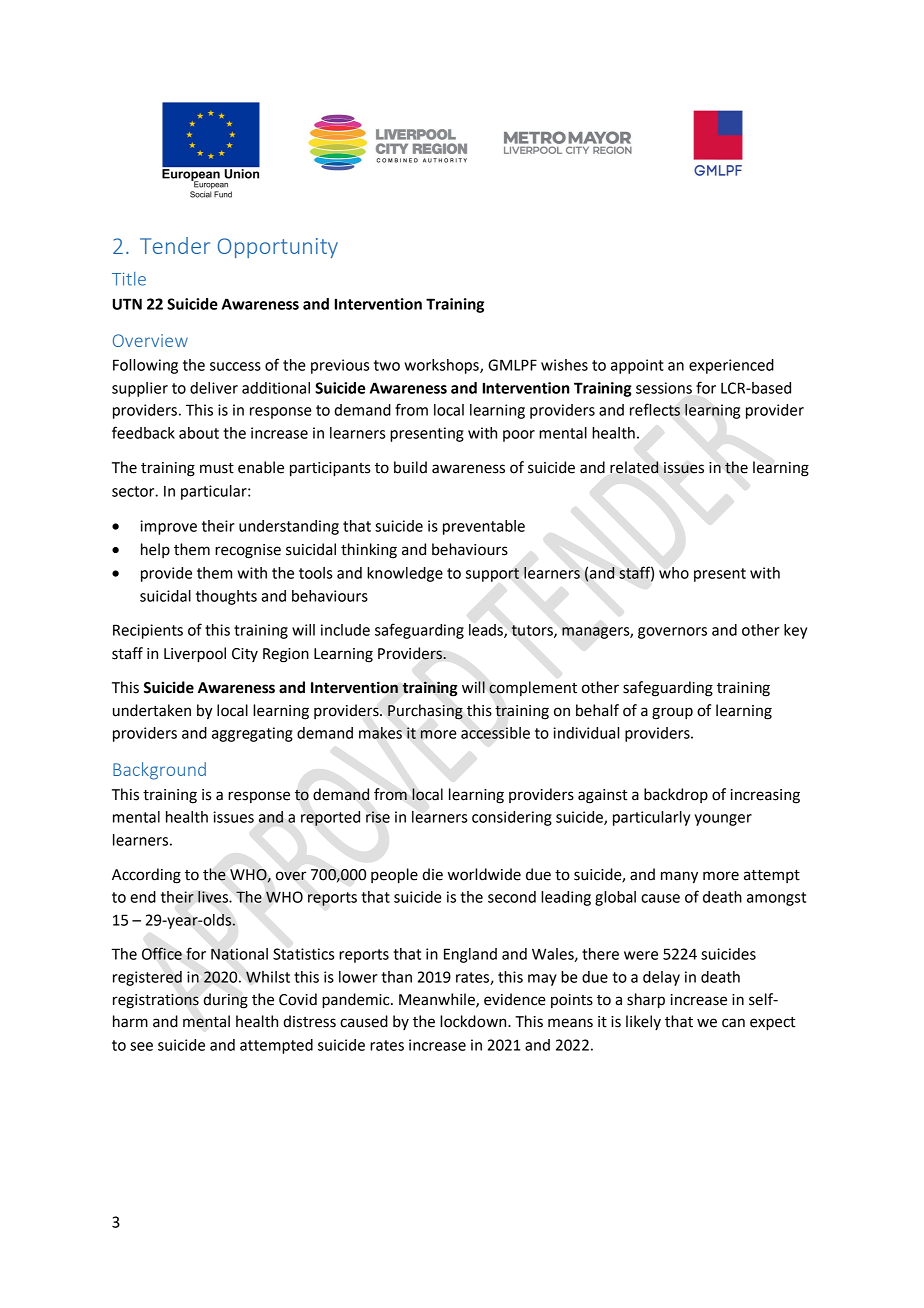 This document has height=1308, width=924. What do you see at coordinates (442, 366) in the document?
I see `workshops` at bounding box center [442, 366].
